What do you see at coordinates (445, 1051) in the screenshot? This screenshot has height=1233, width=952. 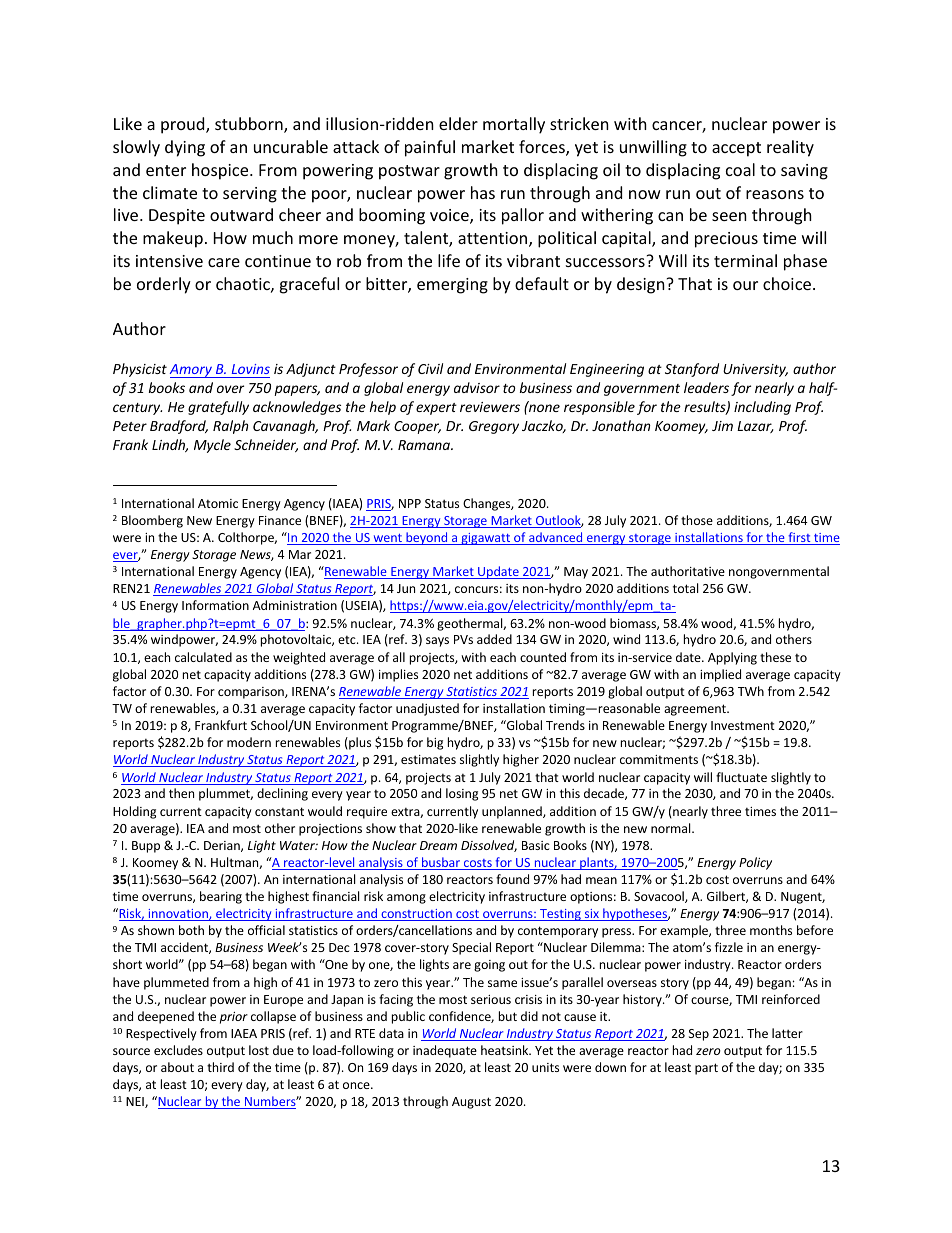 I see `inadequate` at bounding box center [445, 1051].
